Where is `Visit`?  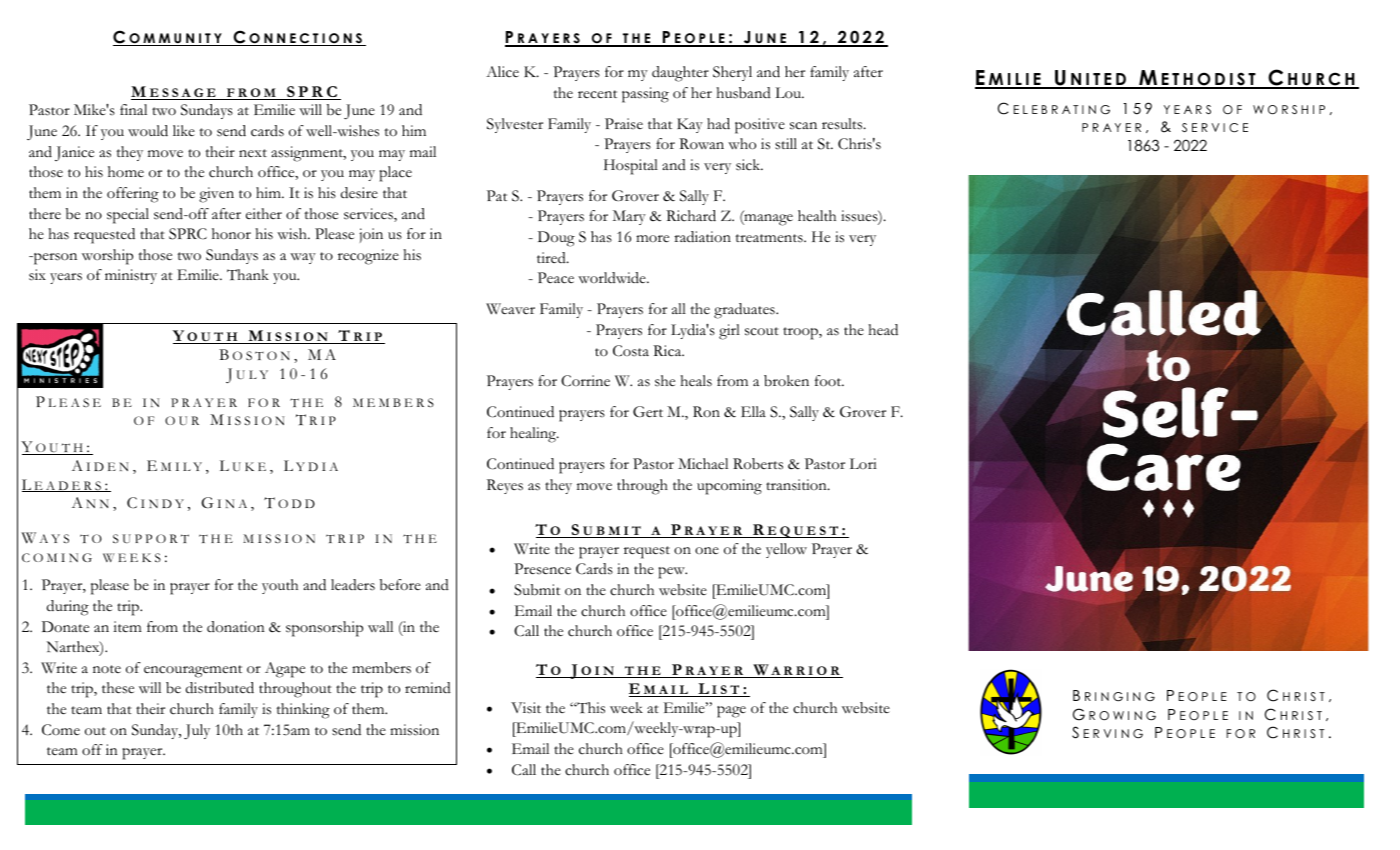 Visit is located at coordinates (526, 708).
